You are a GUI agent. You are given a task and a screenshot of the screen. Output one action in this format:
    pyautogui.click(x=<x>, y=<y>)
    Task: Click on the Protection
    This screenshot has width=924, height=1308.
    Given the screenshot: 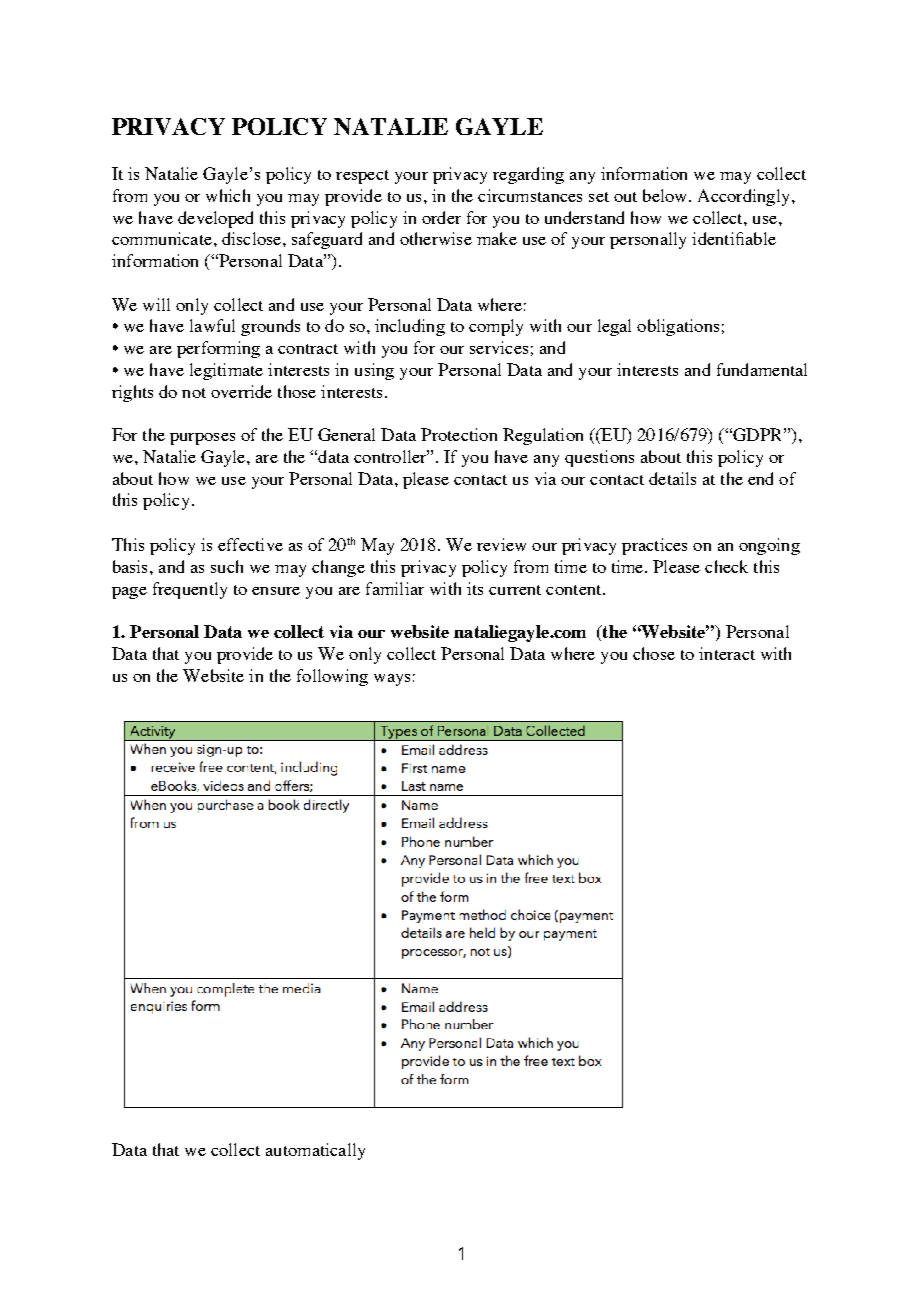 What is the action you would take?
    pyautogui.click(x=459, y=434)
